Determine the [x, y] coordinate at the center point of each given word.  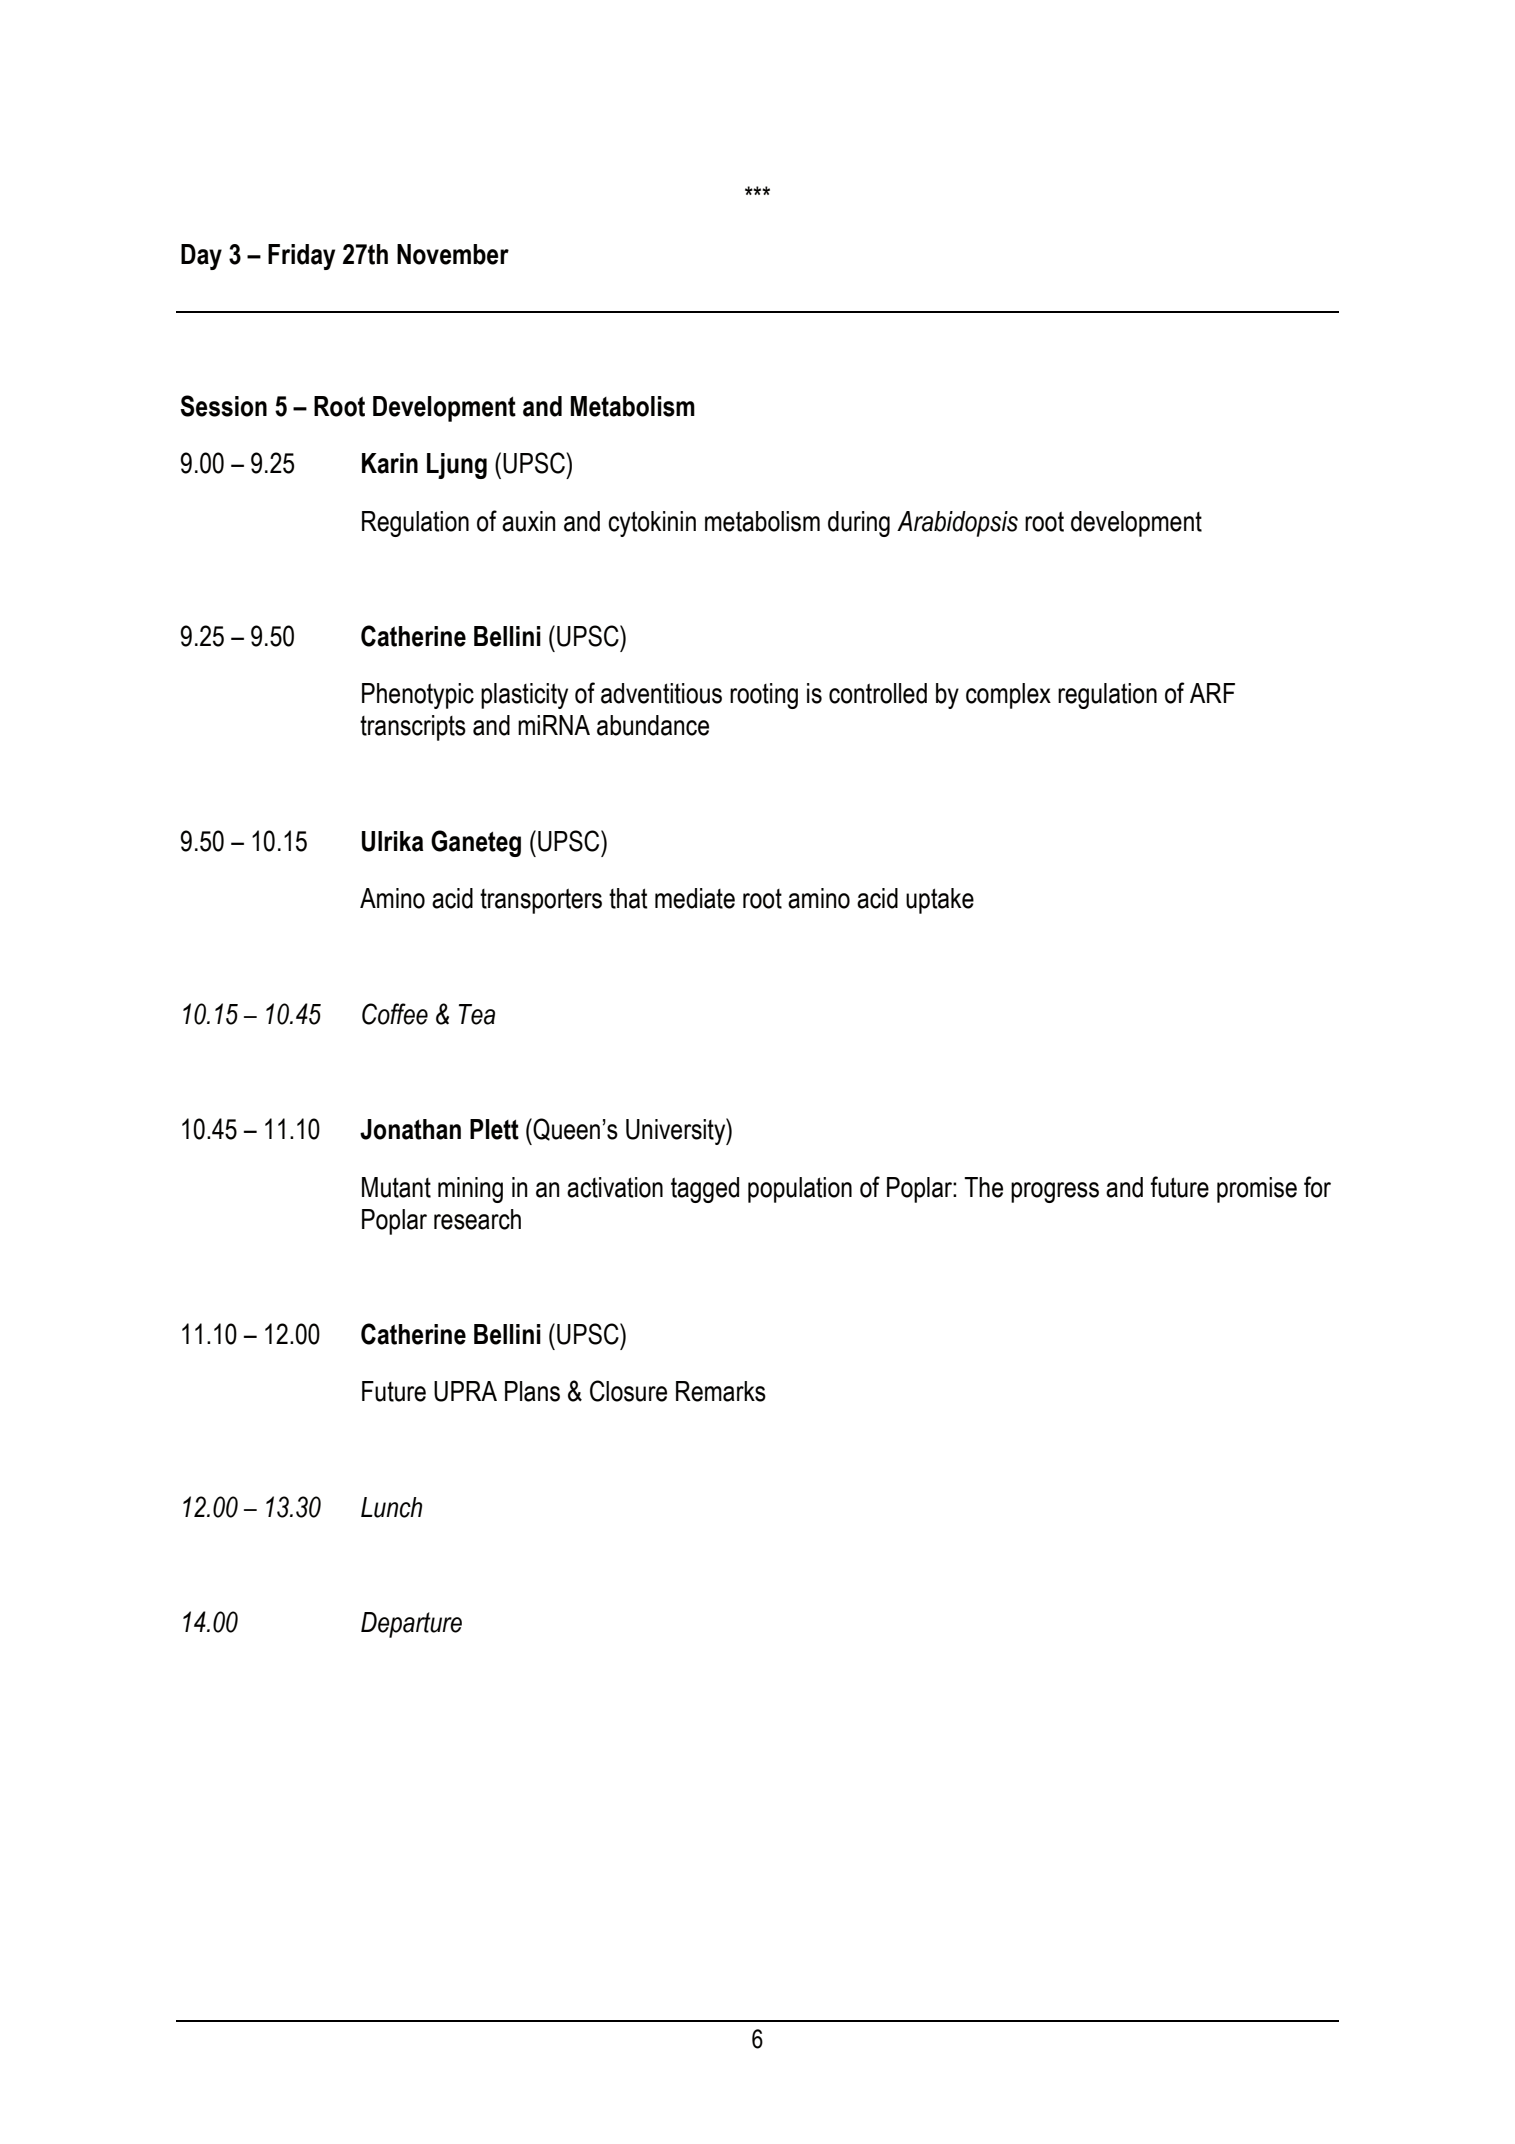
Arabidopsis [957, 524]
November [453, 254]
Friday [301, 257]
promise [1257, 1190]
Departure [411, 1625]
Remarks [721, 1391]
